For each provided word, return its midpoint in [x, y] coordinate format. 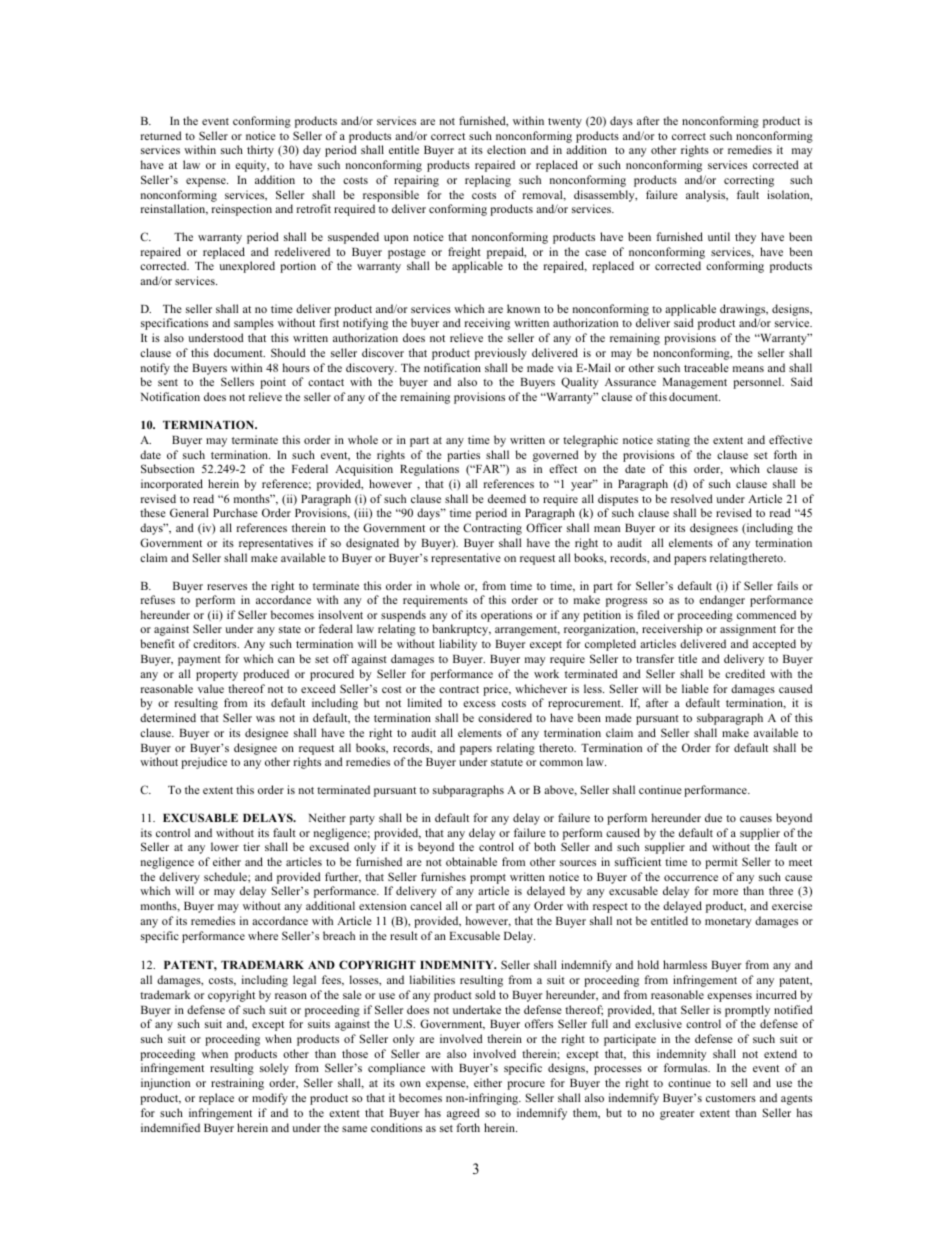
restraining [237, 1084]
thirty [260, 151]
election [506, 149]
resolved [692, 498]
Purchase [235, 512]
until [719, 236]
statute [507, 762]
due [713, 817]
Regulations [429, 470]
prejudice [204, 763]
